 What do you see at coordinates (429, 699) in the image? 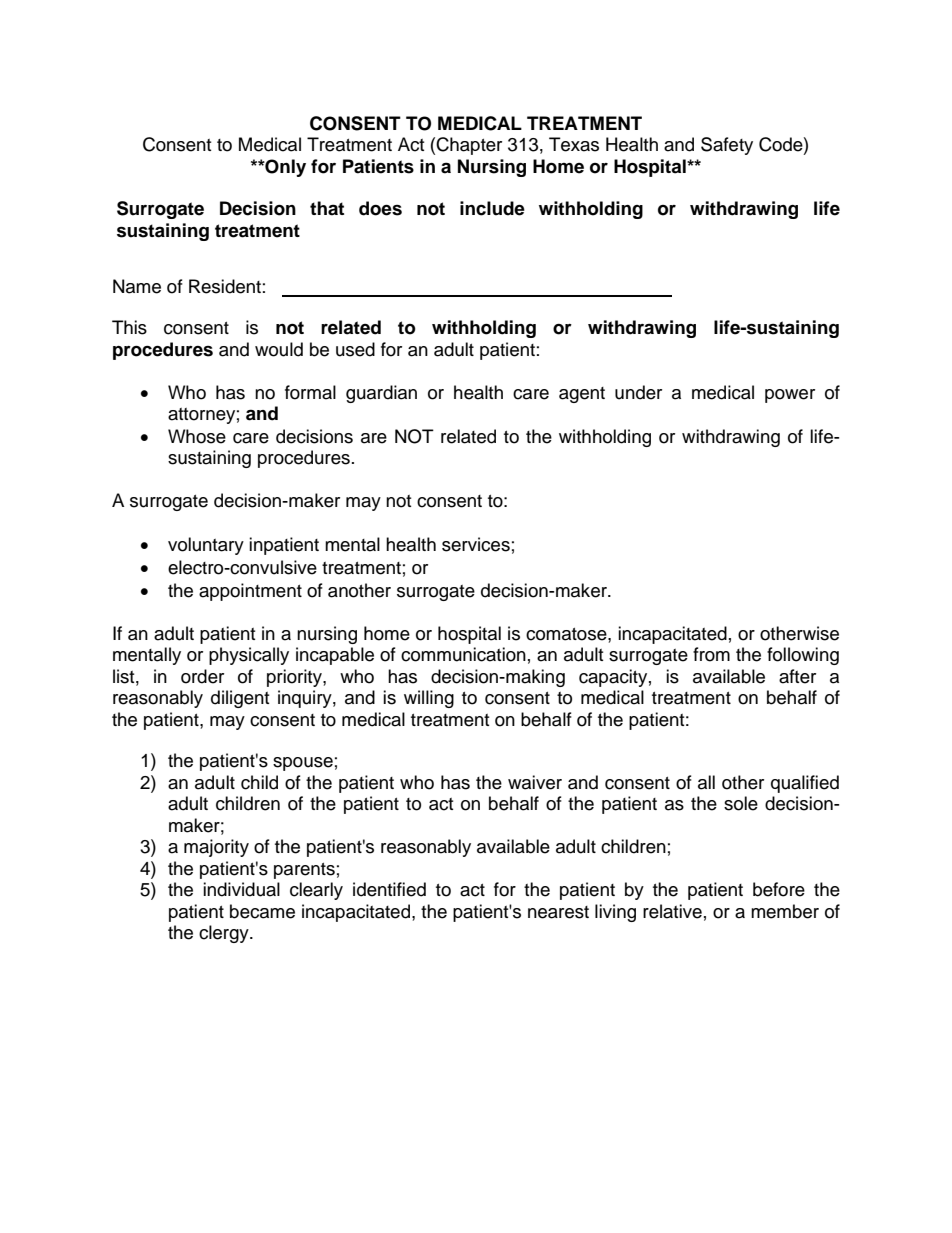
I see `willing` at bounding box center [429, 699].
